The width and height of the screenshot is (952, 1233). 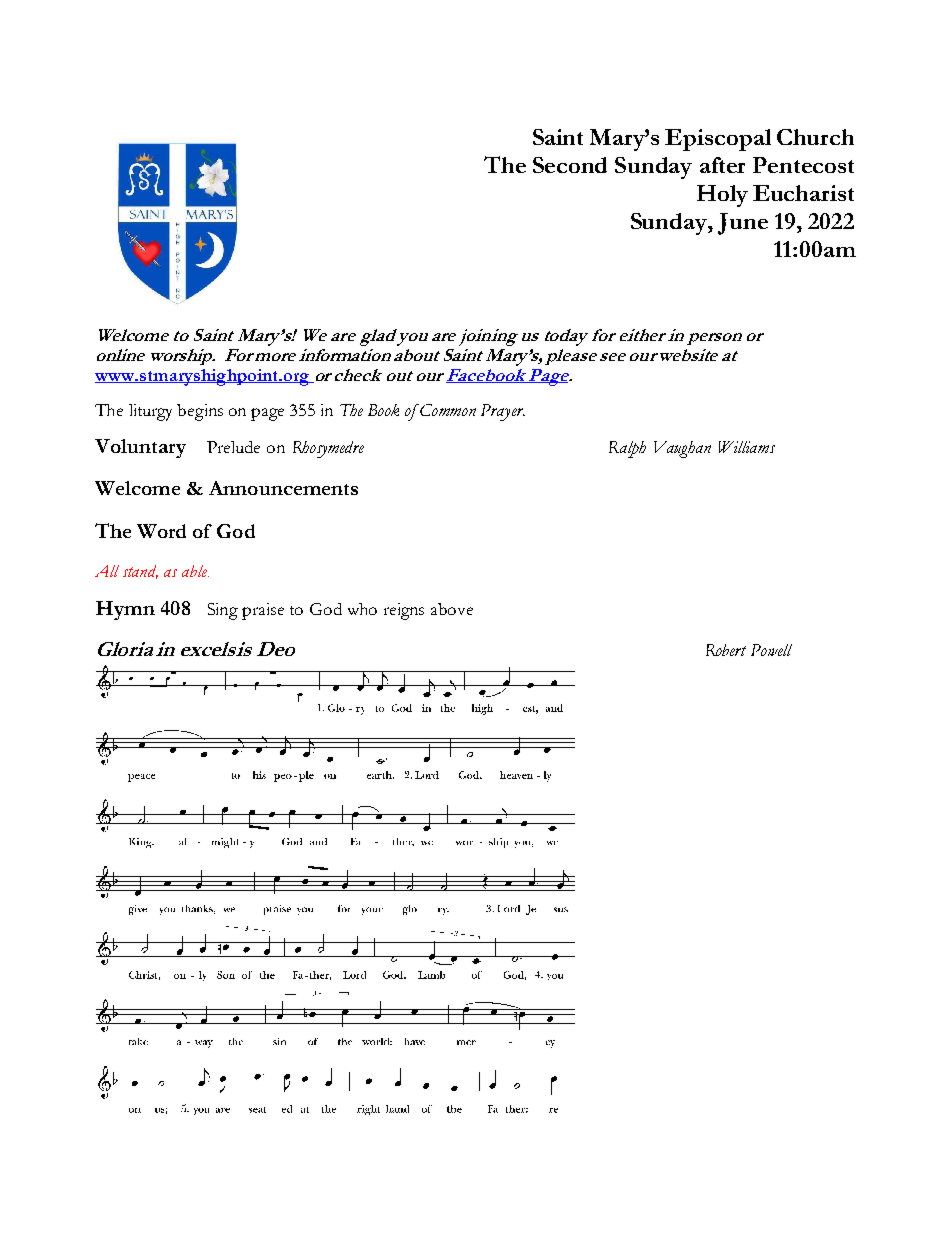 What do you see at coordinates (747, 447) in the screenshot?
I see `Williams` at bounding box center [747, 447].
